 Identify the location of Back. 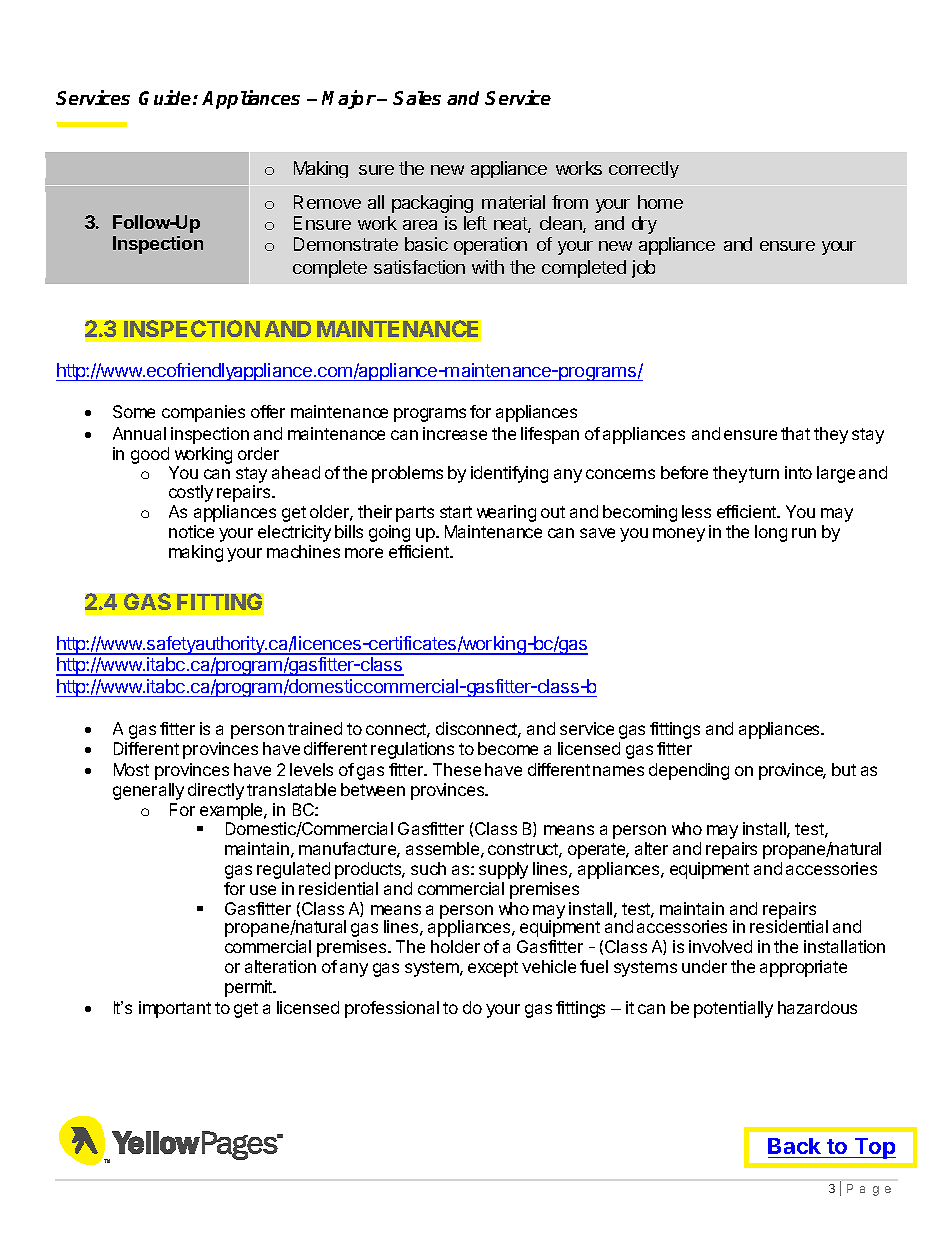
(794, 1146).
